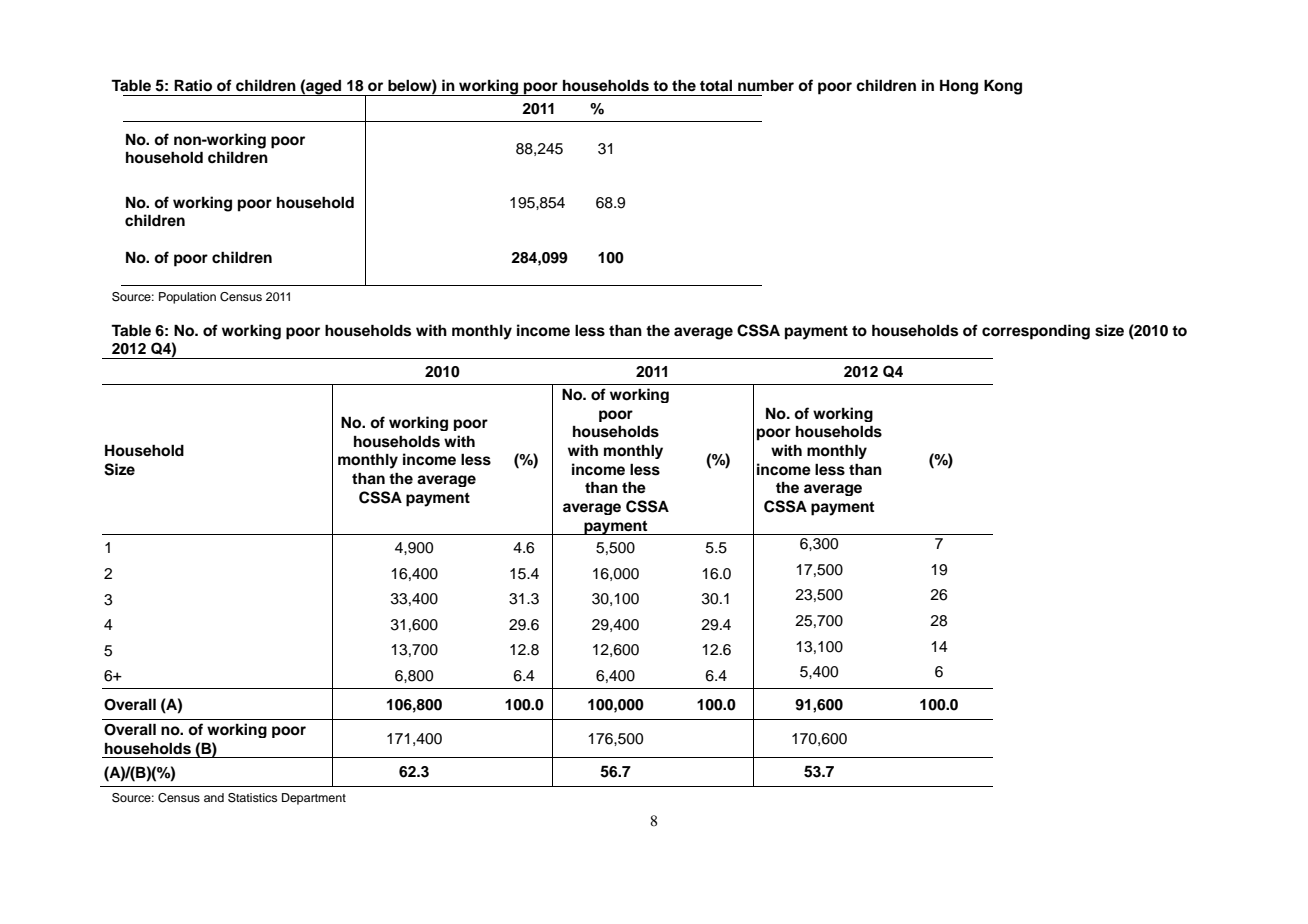 This screenshot has height=924, width=1308. I want to click on Hong, so click(959, 87).
